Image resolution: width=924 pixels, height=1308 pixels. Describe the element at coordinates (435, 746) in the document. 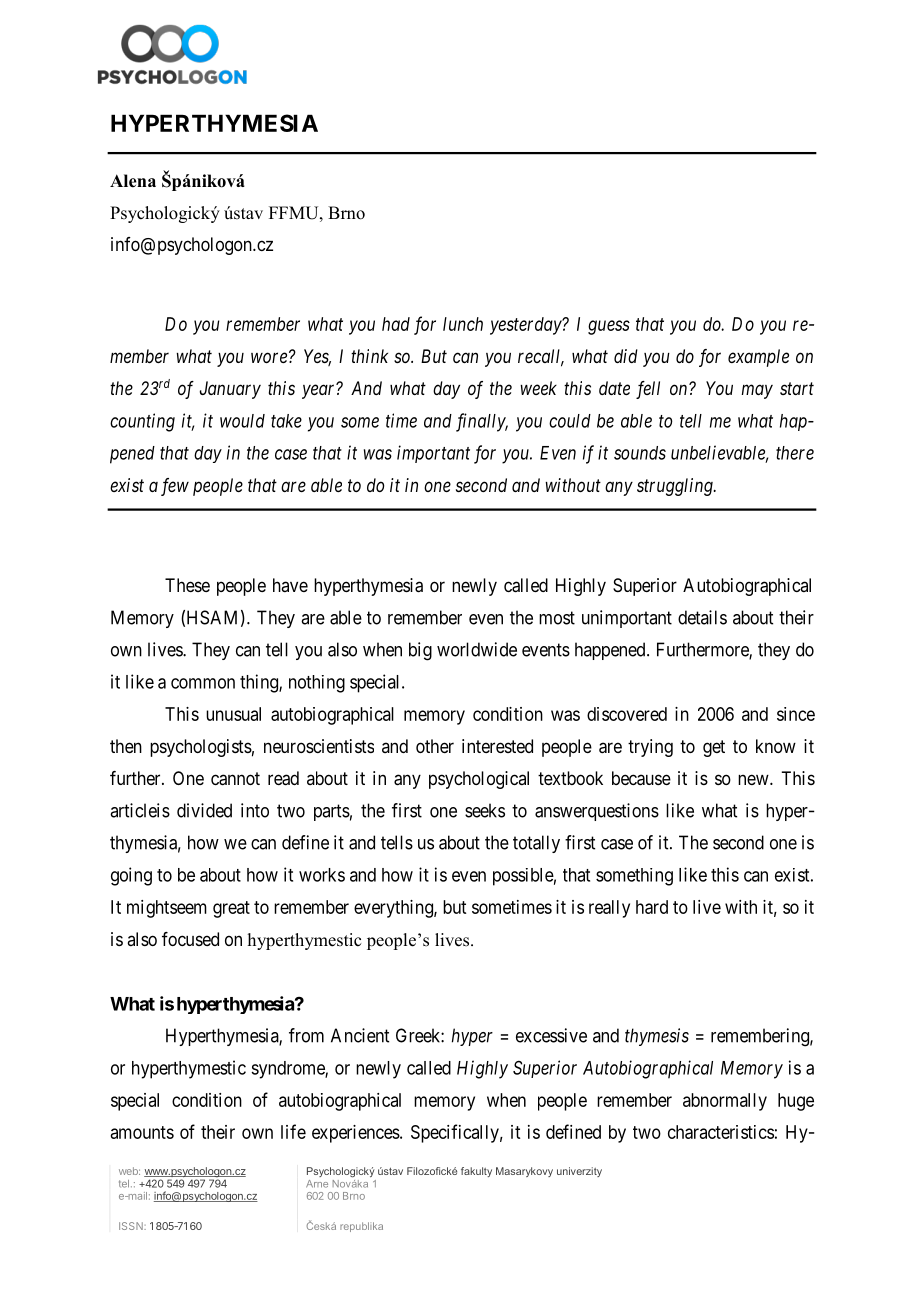

I see `other` at that location.
